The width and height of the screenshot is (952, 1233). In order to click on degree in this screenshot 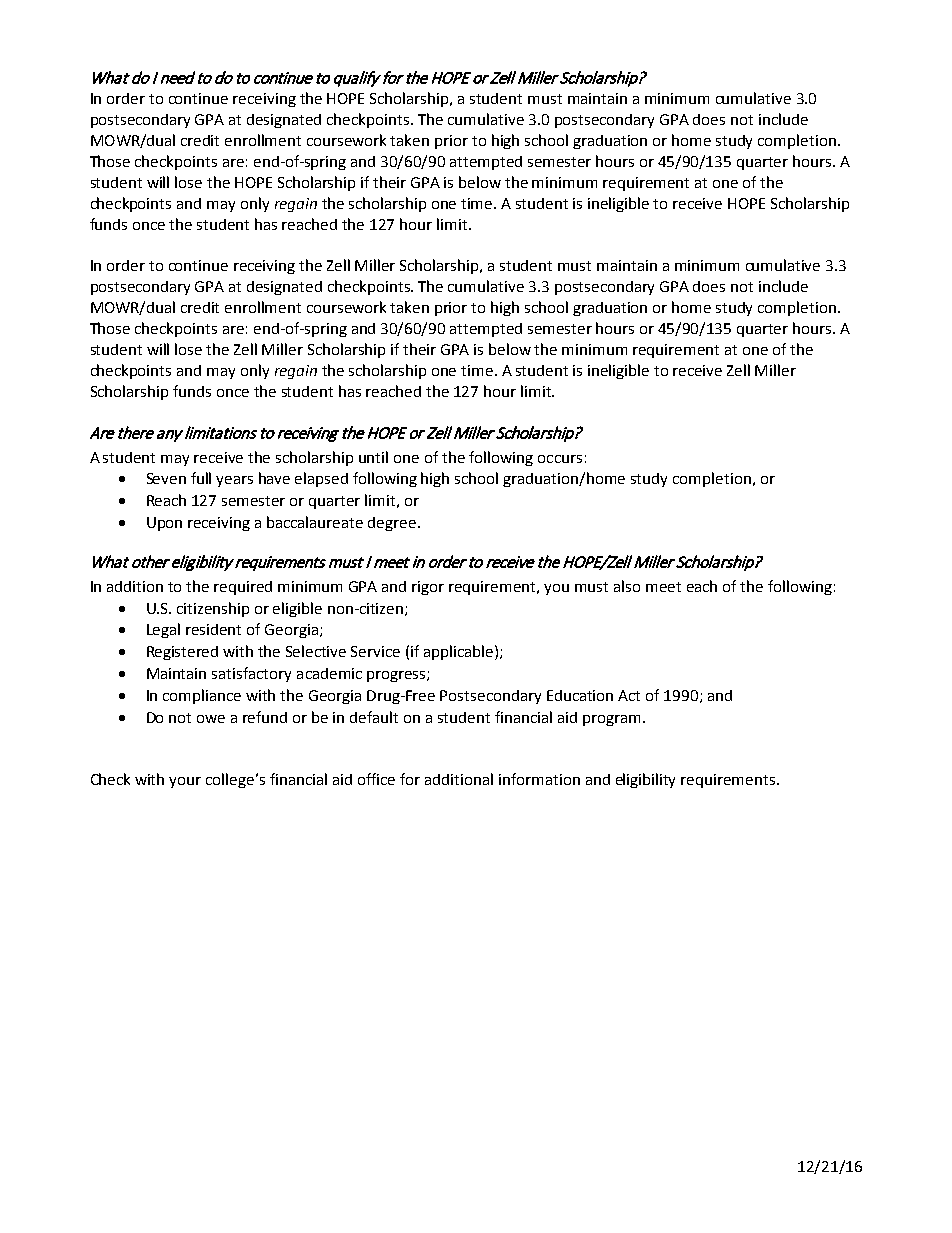, I will do `click(392, 524)`.
